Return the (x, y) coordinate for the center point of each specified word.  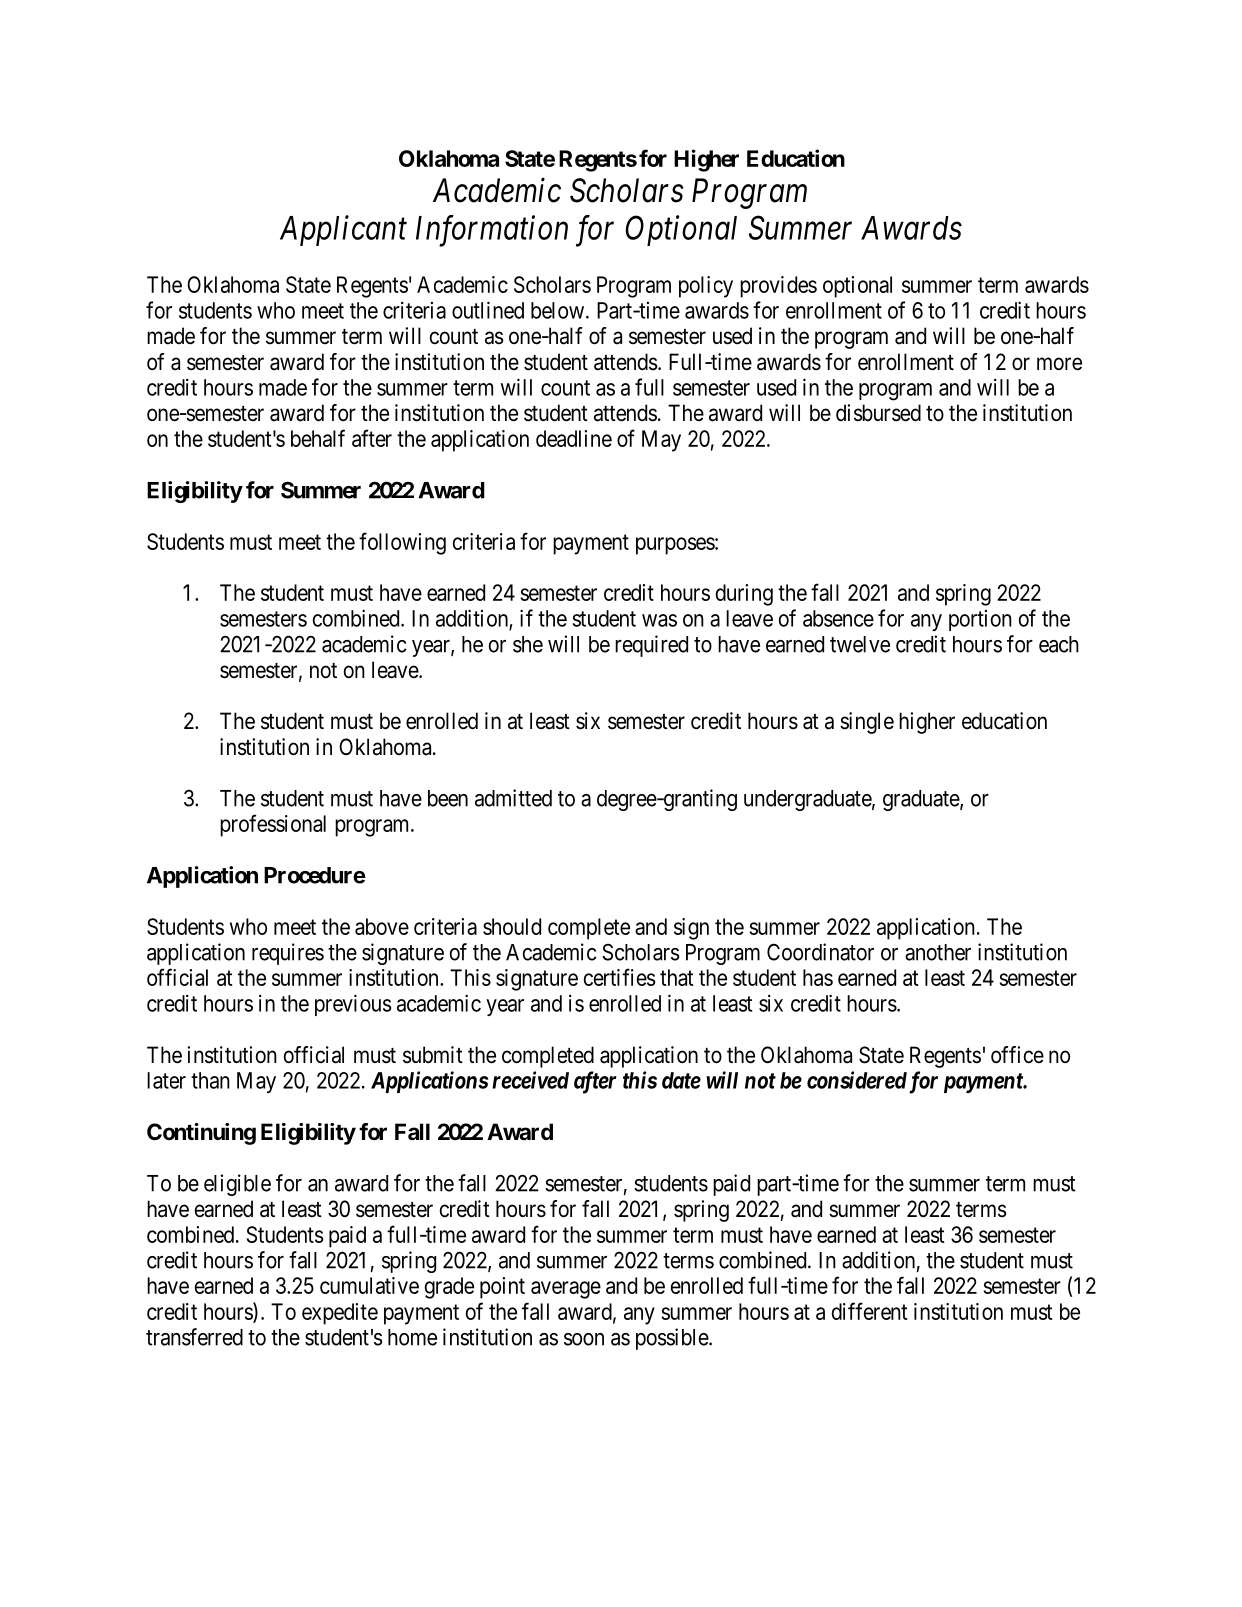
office (1017, 1055)
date (681, 1080)
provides (778, 287)
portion (980, 620)
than (210, 1080)
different (869, 1311)
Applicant (343, 230)
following (402, 543)
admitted (513, 798)
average (566, 1290)
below (559, 310)
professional (273, 825)
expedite (340, 1314)
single (867, 723)
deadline (574, 438)
